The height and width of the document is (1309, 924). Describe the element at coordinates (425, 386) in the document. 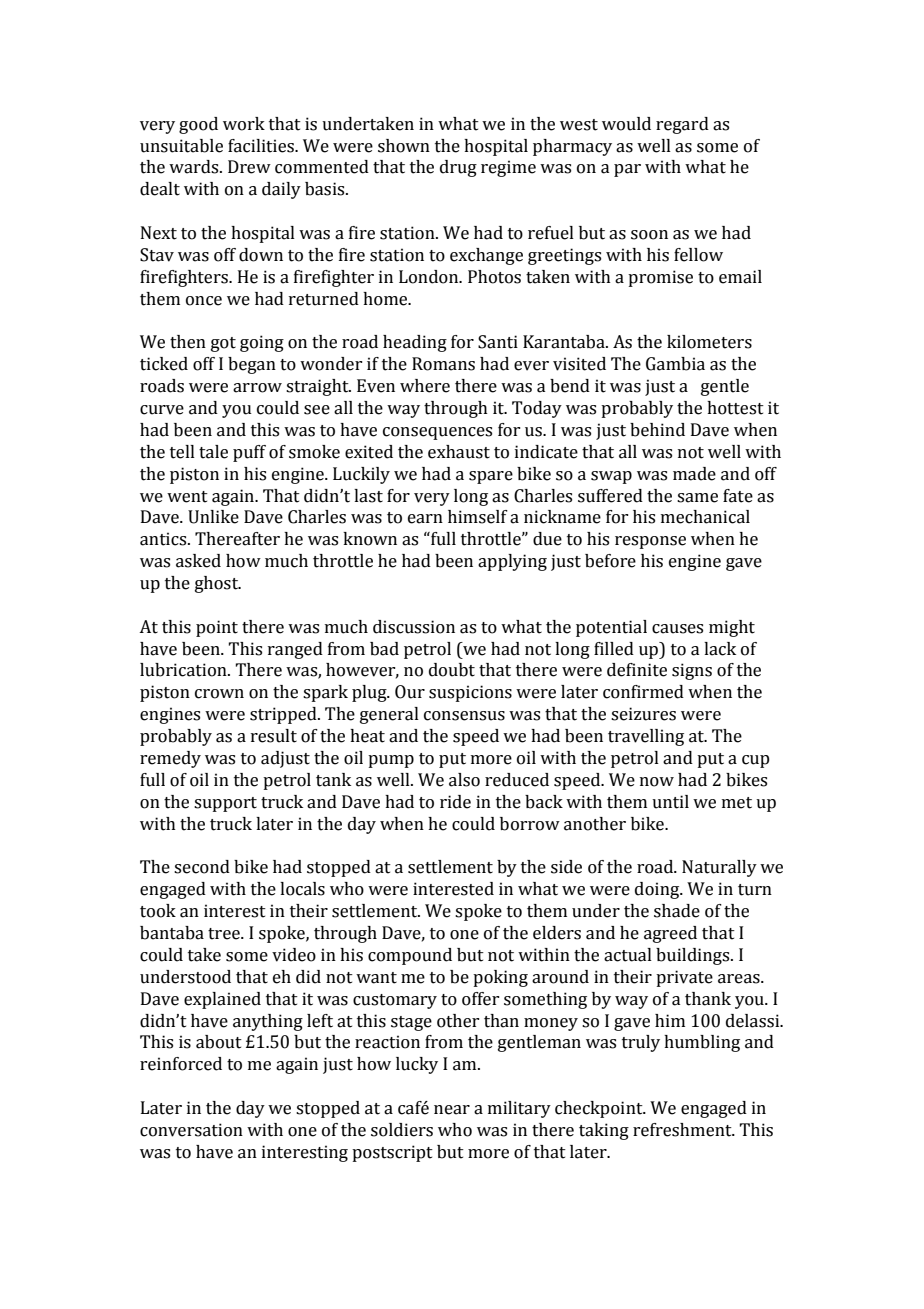

I see `where` at that location.
